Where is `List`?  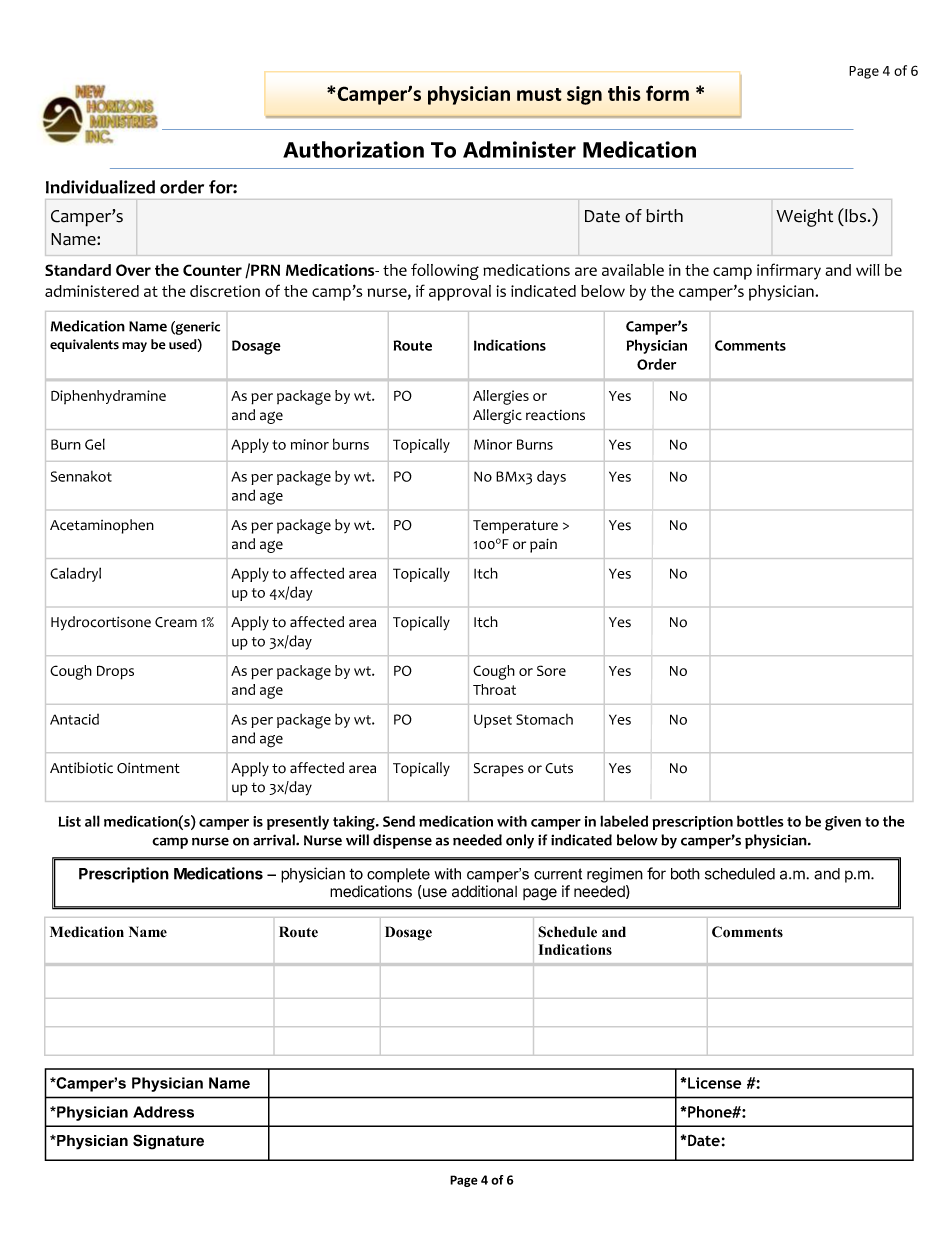 List is located at coordinates (70, 821).
